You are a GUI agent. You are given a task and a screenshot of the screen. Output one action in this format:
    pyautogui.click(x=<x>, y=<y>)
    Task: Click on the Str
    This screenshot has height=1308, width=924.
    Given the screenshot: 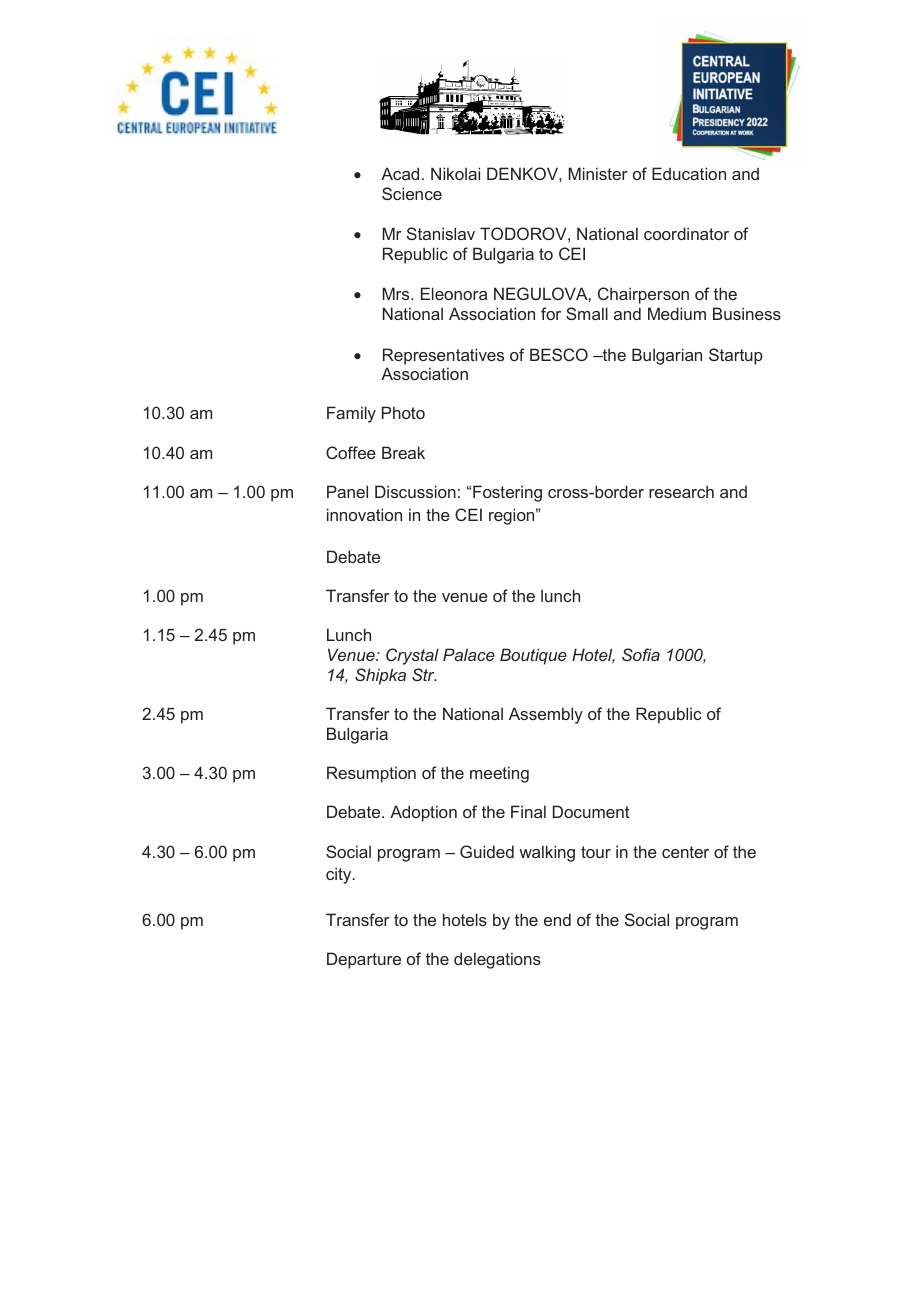 What is the action you would take?
    pyautogui.click(x=424, y=674)
